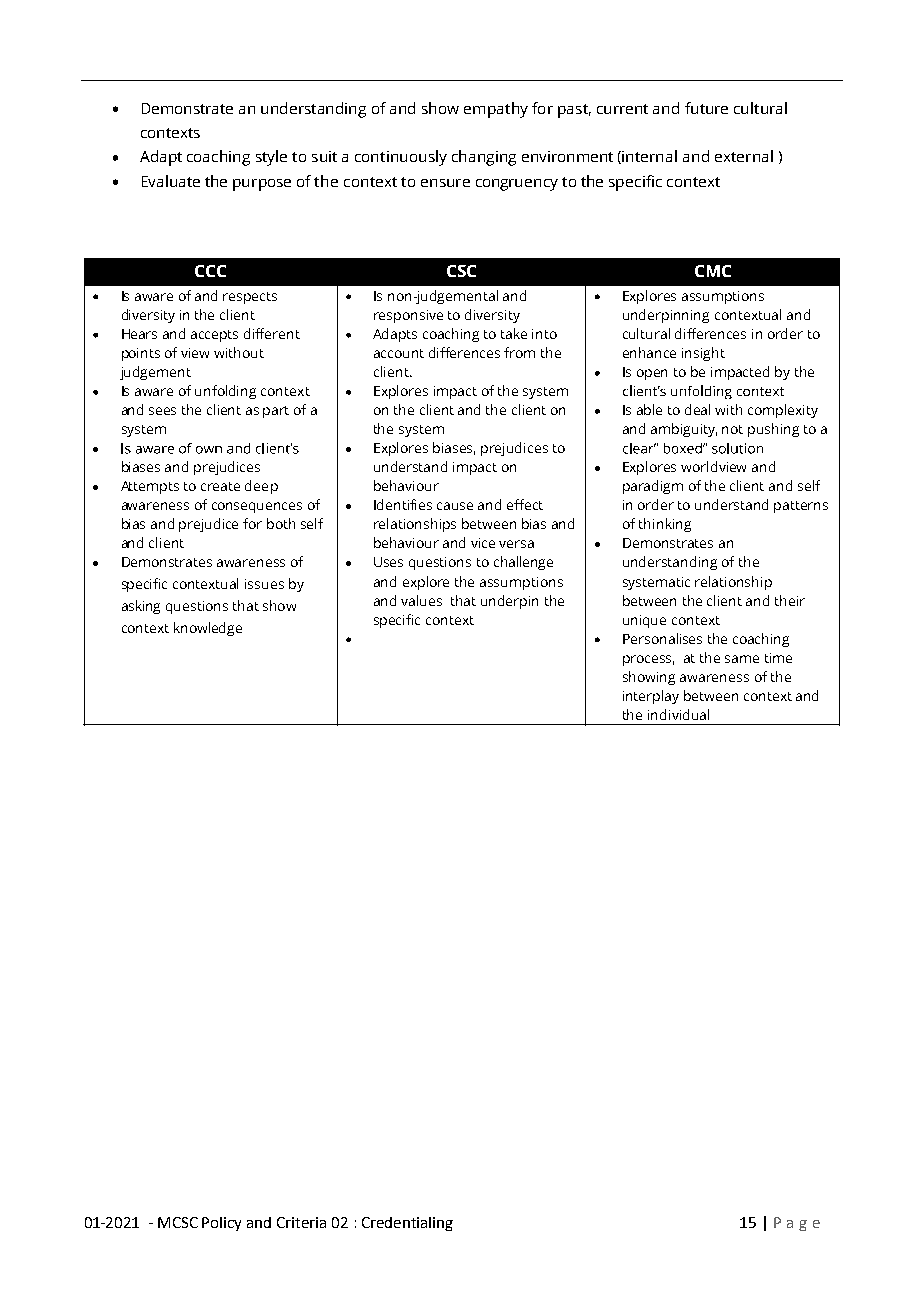  I want to click on same, so click(742, 659).
